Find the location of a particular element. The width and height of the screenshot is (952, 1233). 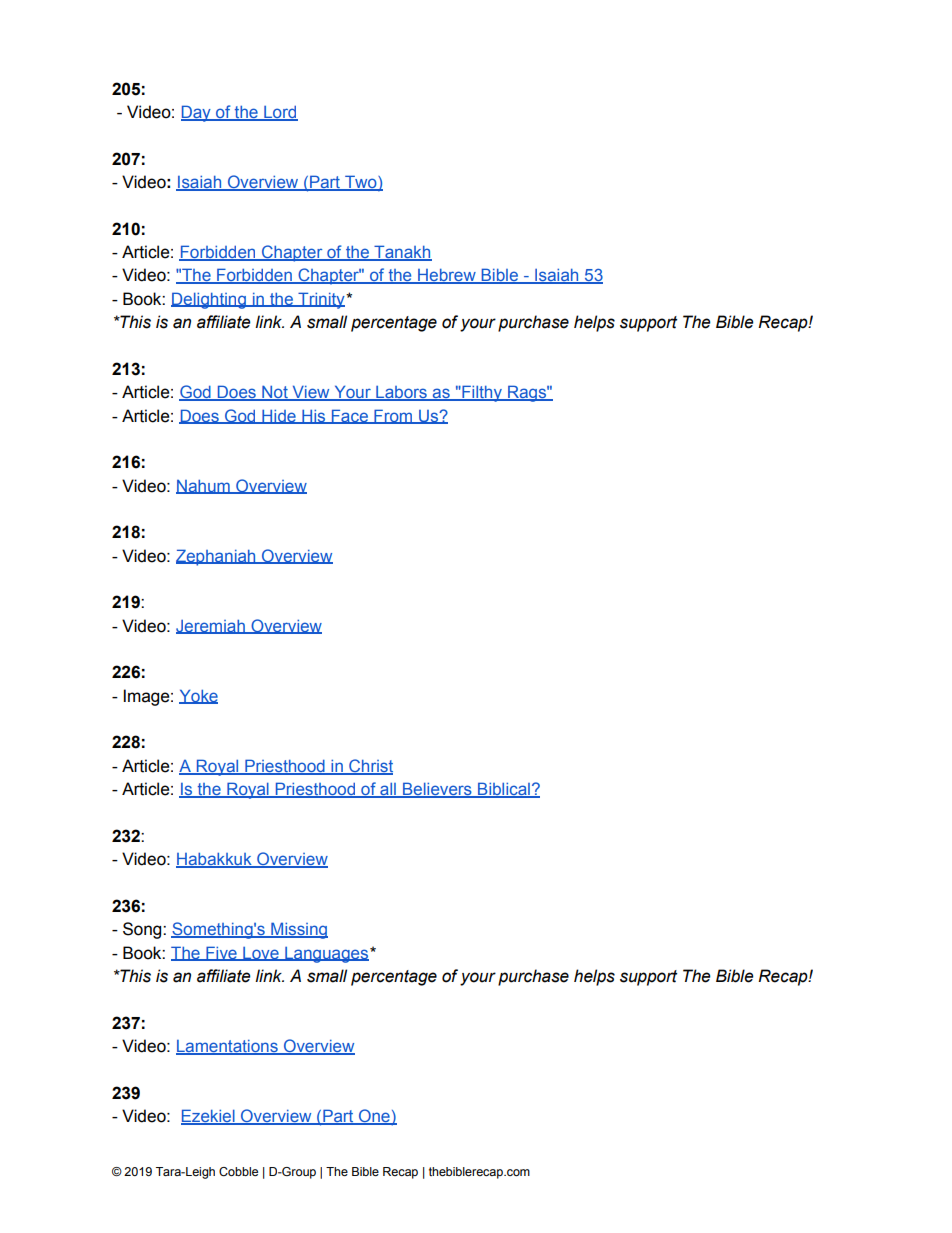

Nahum is located at coordinates (204, 487).
